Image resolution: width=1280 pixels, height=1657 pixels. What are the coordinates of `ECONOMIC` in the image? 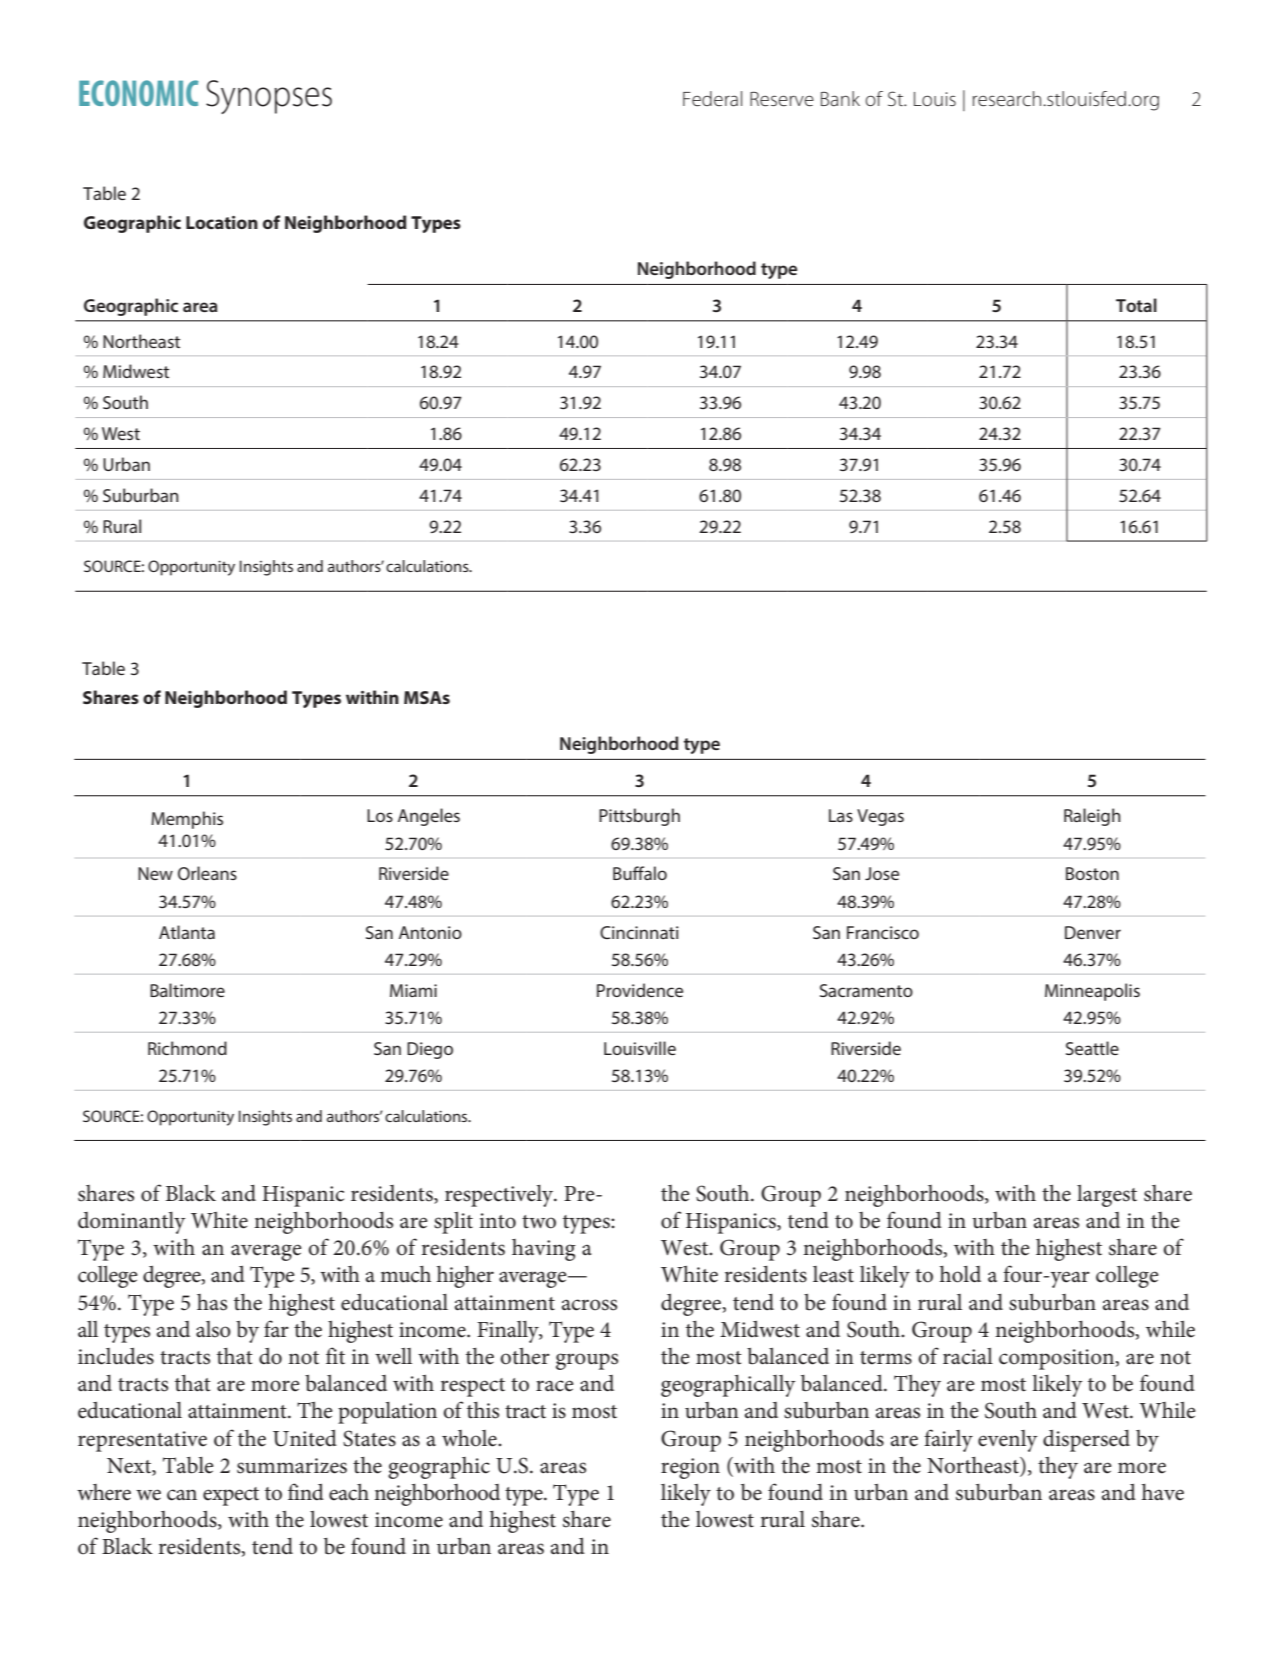 It's located at (139, 93).
